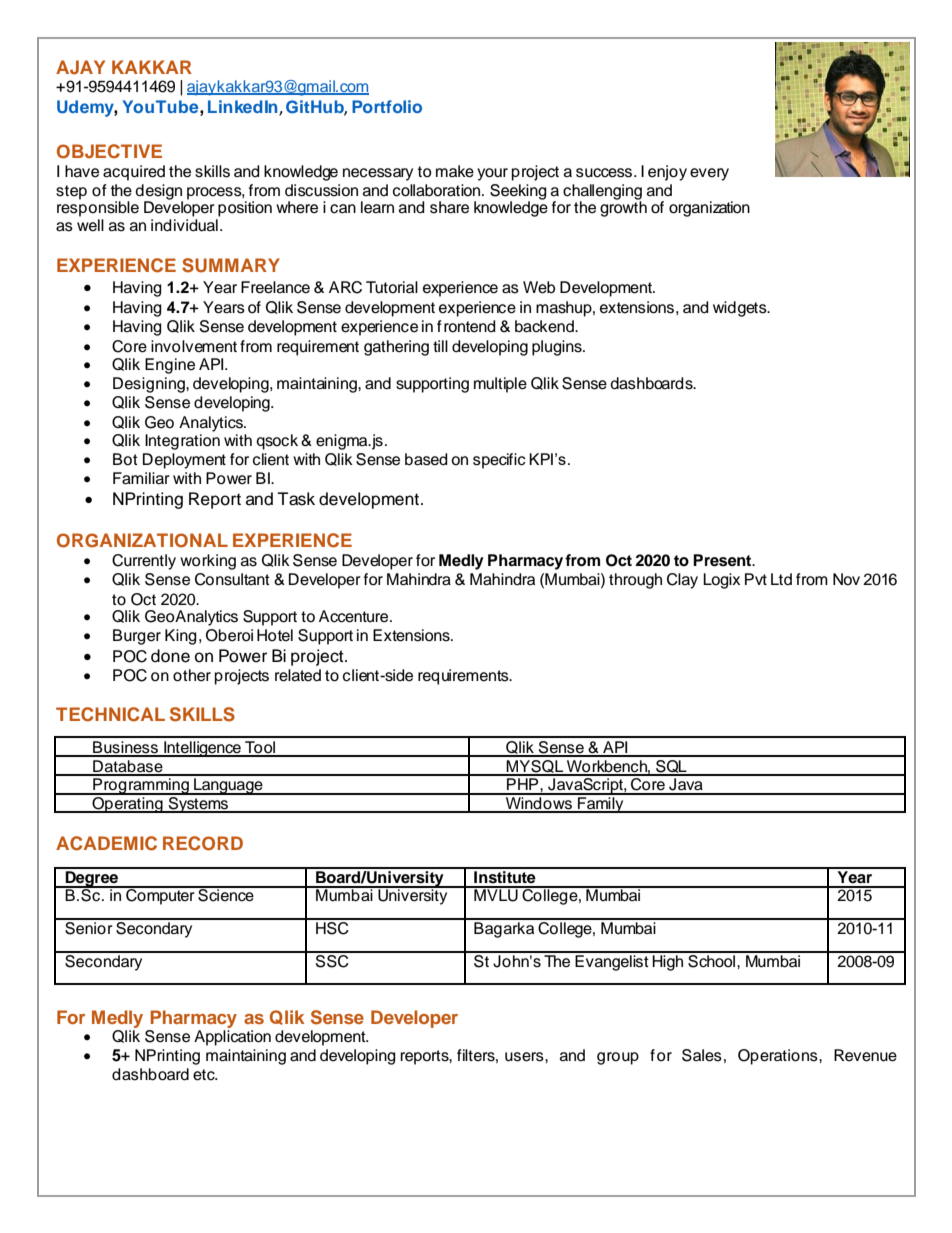 This screenshot has height=1233, width=952. Describe the element at coordinates (781, 579) in the screenshot. I see `Ltd` at that location.
